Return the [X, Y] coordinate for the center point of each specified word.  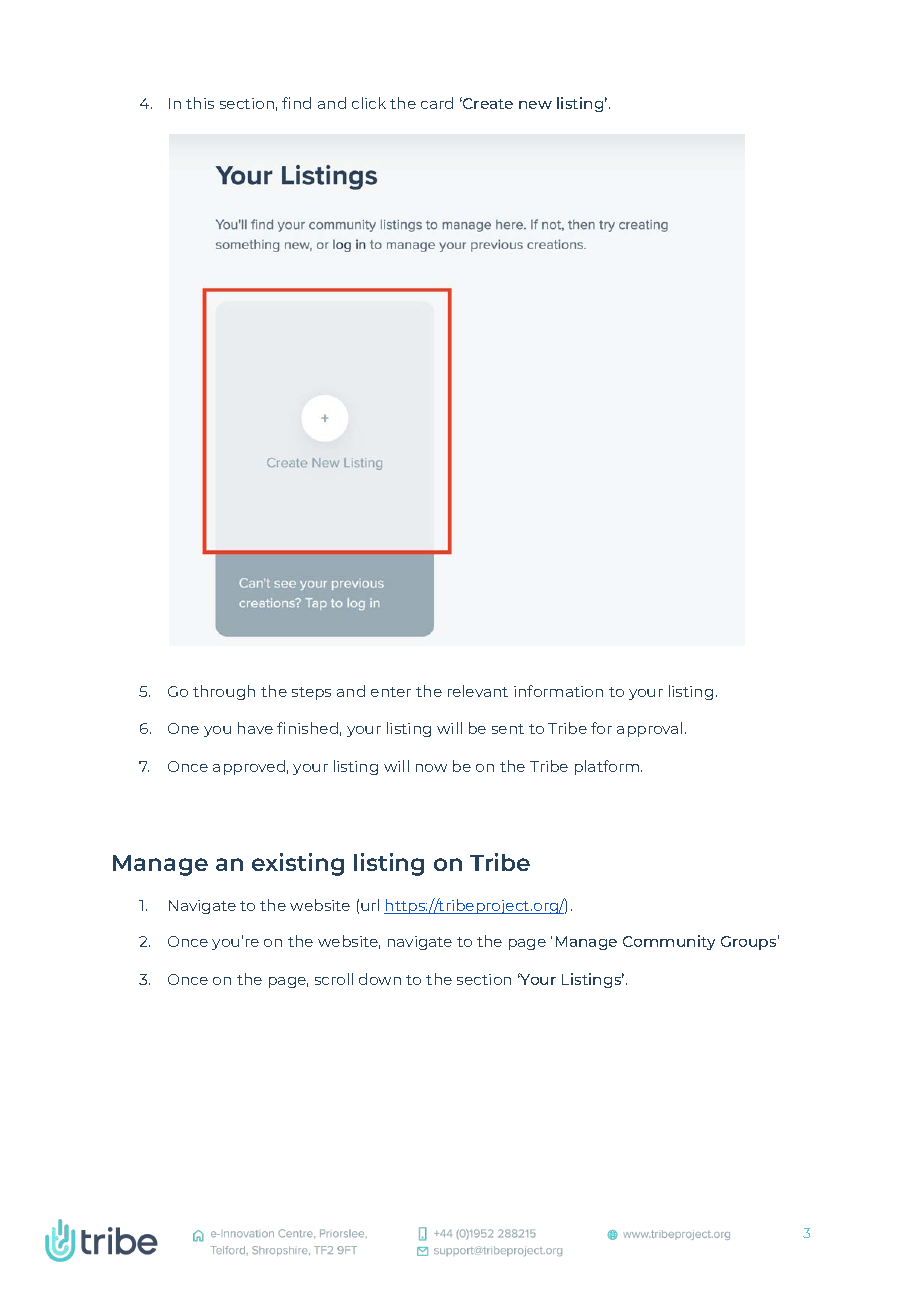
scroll [334, 979]
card [437, 103]
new [535, 105]
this [200, 103]
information [558, 691]
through [224, 692]
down [380, 979]
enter [391, 692]
